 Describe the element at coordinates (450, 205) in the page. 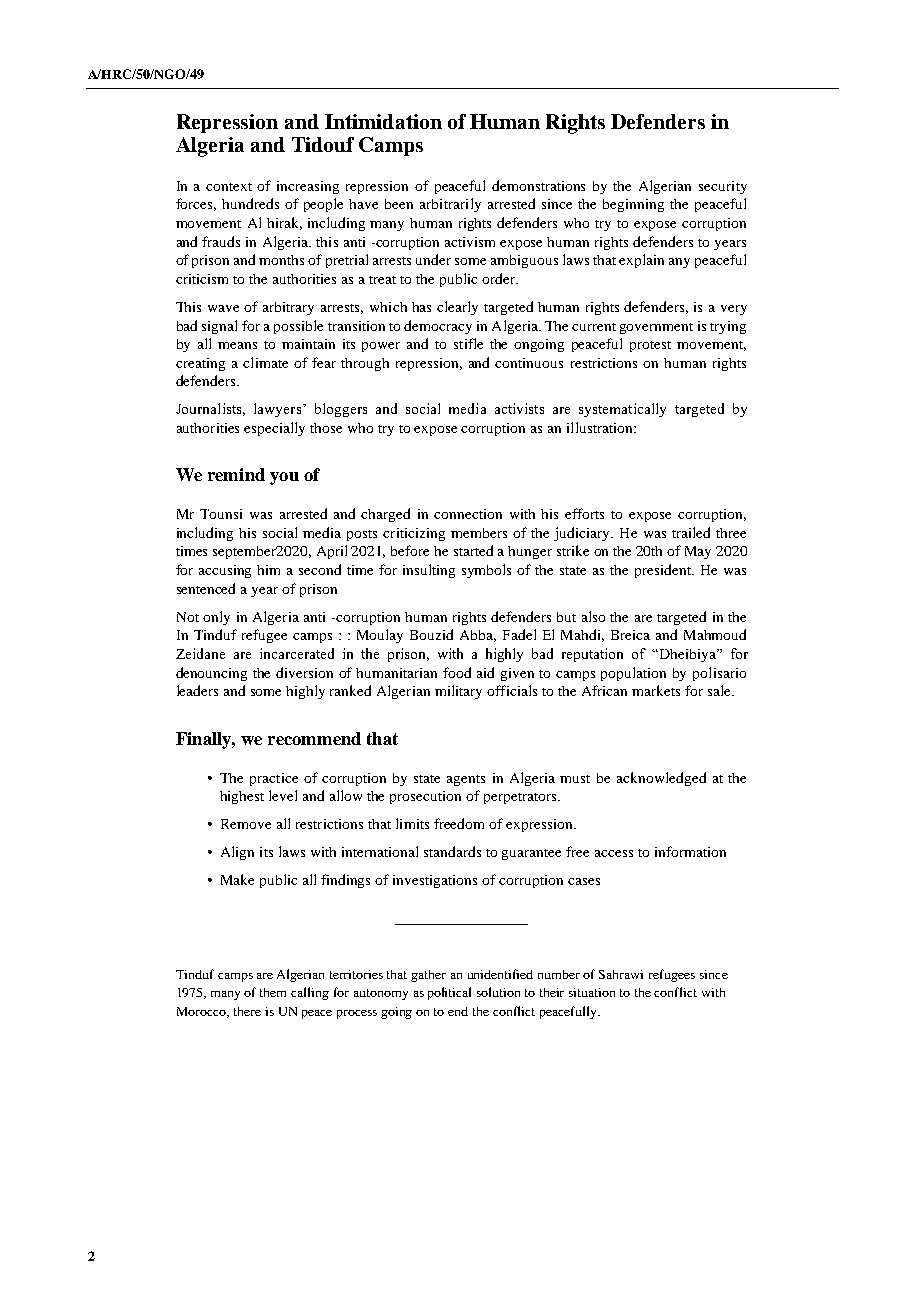

I see `arbitrarily` at that location.
